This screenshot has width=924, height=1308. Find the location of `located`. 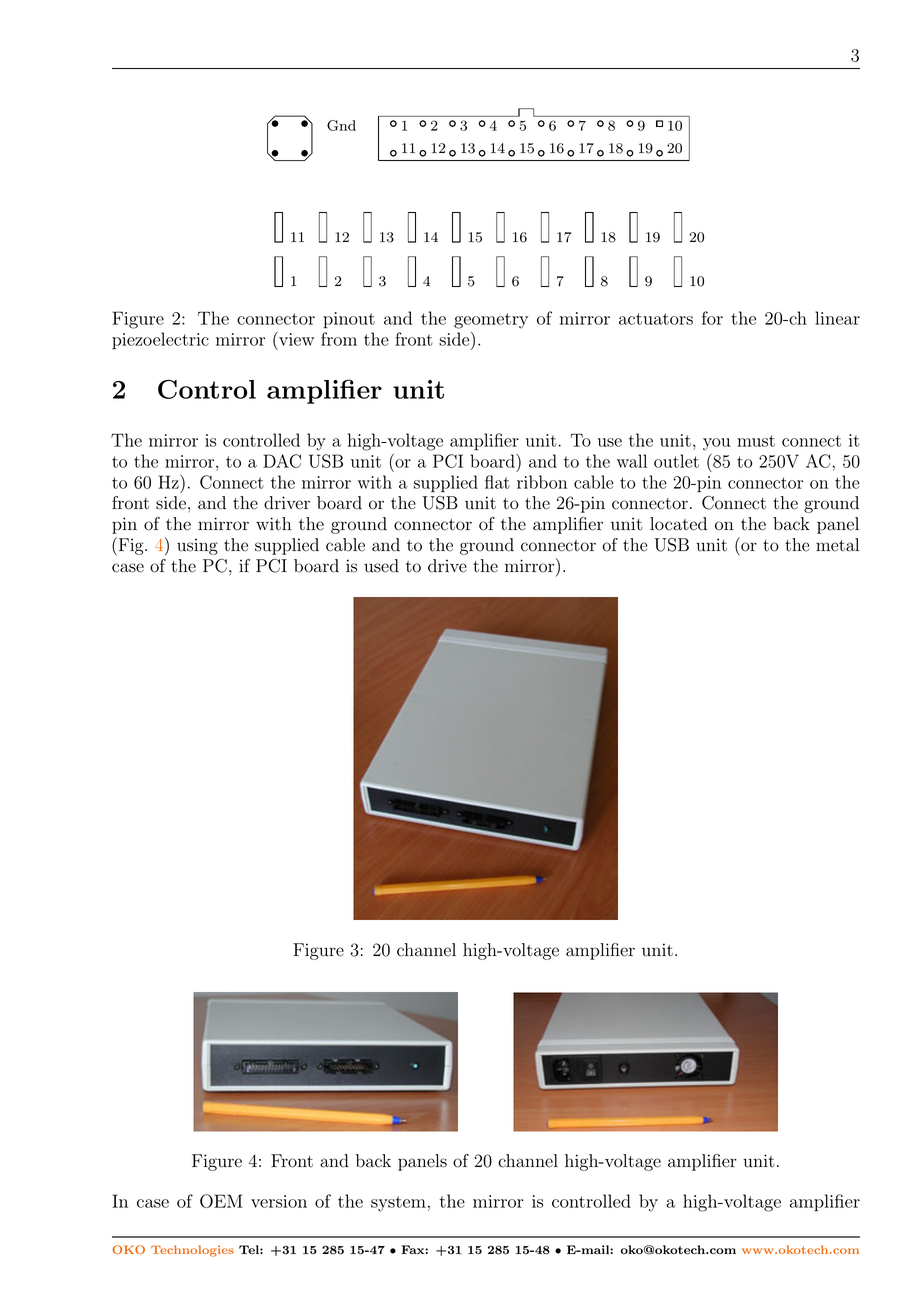

located is located at coordinates (678, 524).
